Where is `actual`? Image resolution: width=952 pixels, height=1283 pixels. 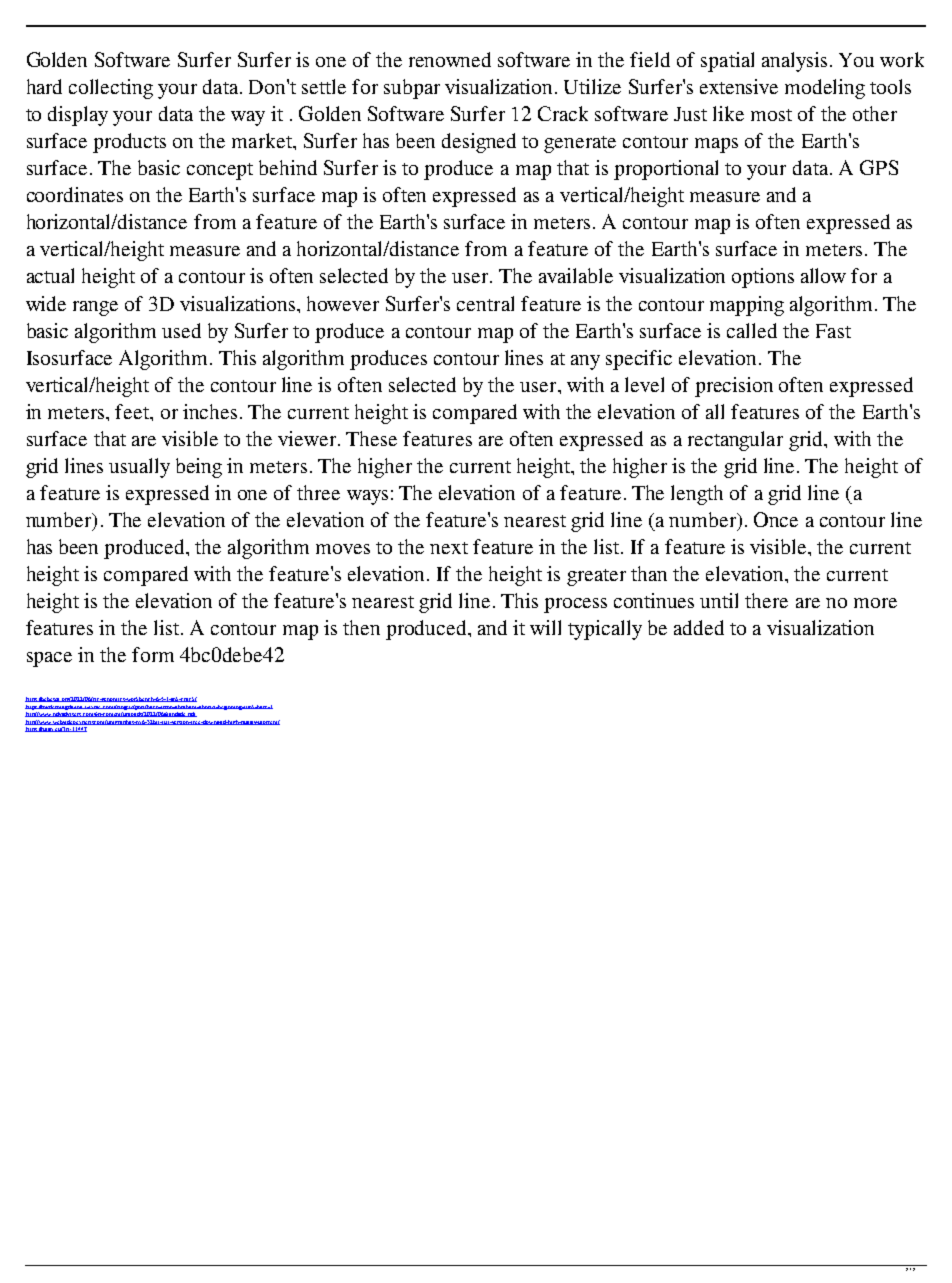
actual is located at coordinates (50, 275).
